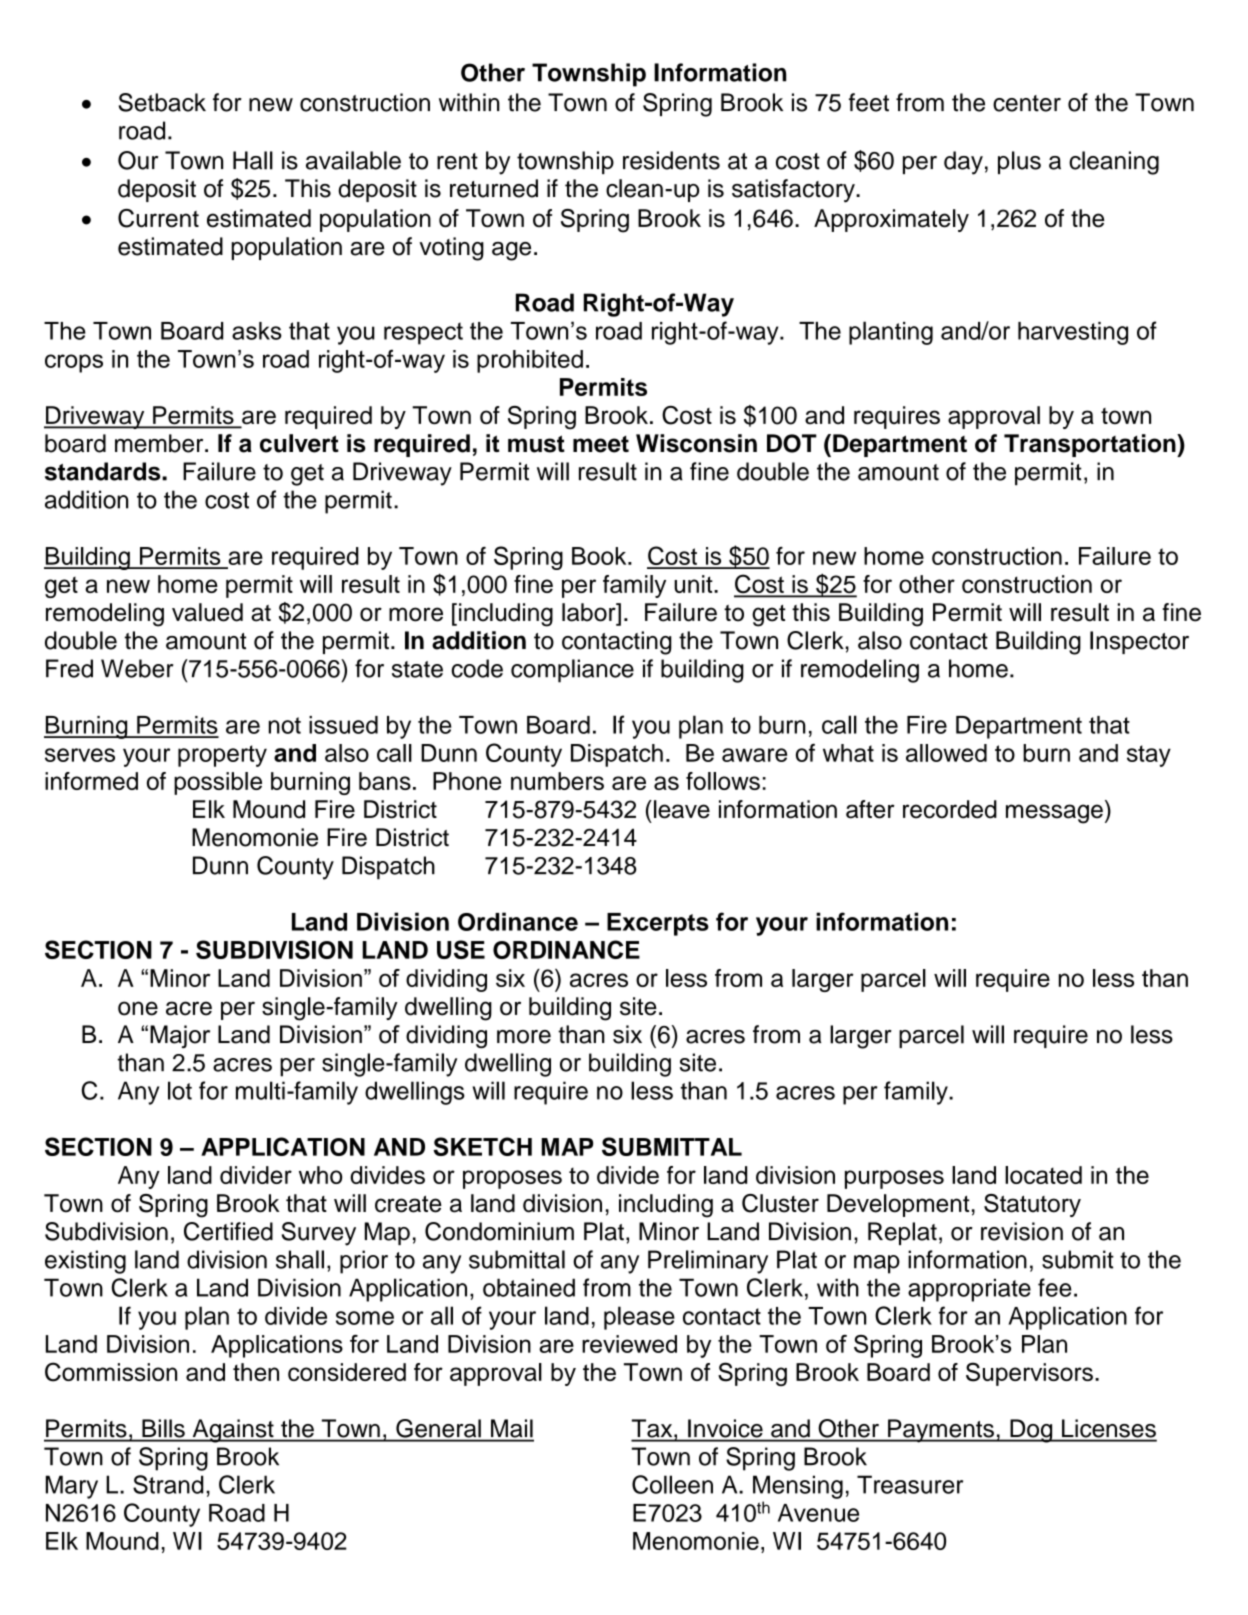 This page has height=1615, width=1248. What do you see at coordinates (671, 160) in the page?
I see `residents` at bounding box center [671, 160].
